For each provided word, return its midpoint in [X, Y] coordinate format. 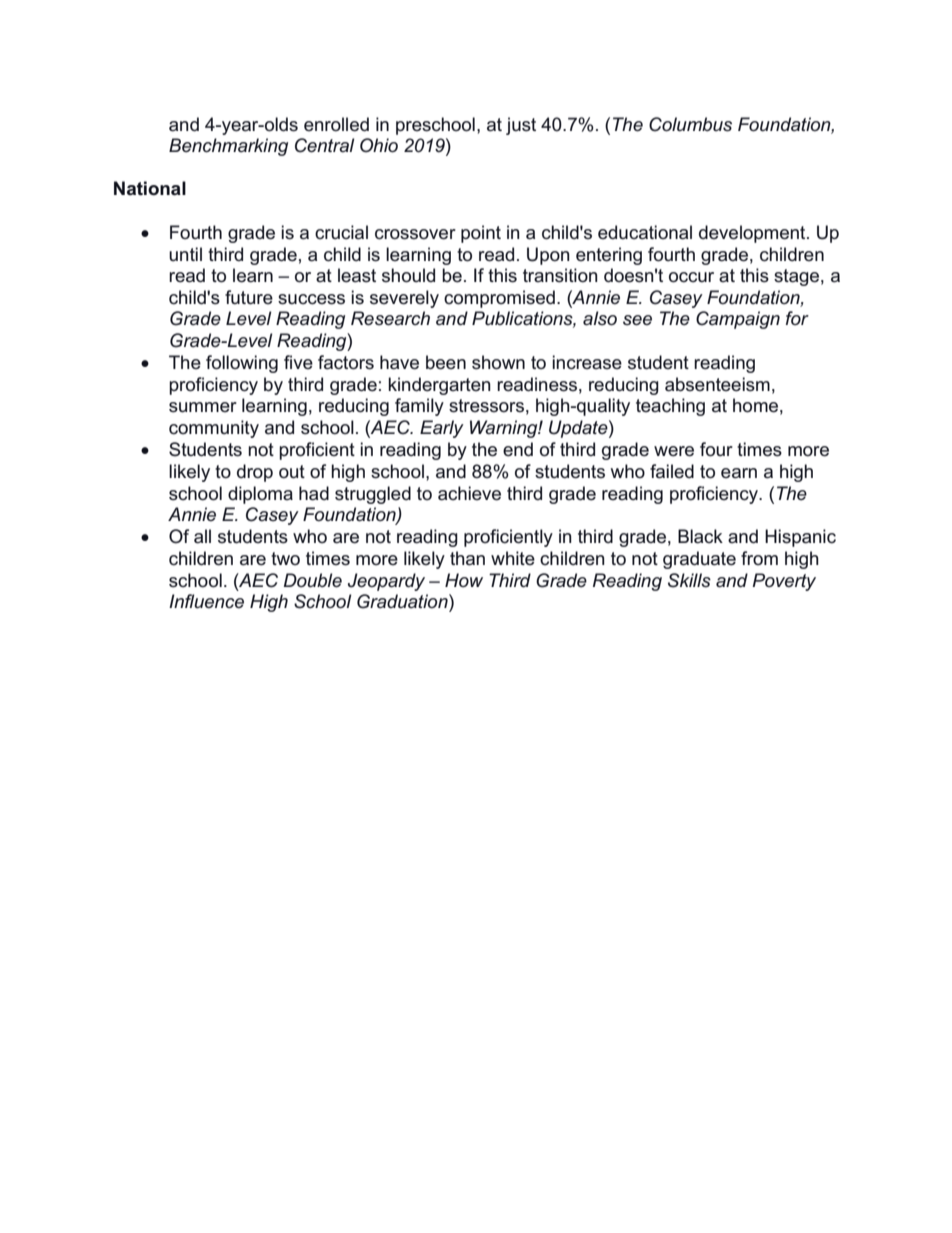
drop [255, 473]
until [185, 254]
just [521, 126]
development [753, 234]
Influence [206, 601]
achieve [469, 493]
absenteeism [717, 384]
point [481, 234]
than [467, 558]
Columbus [690, 124]
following [242, 364]
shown [498, 362]
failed [672, 471]
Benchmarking [228, 147]
